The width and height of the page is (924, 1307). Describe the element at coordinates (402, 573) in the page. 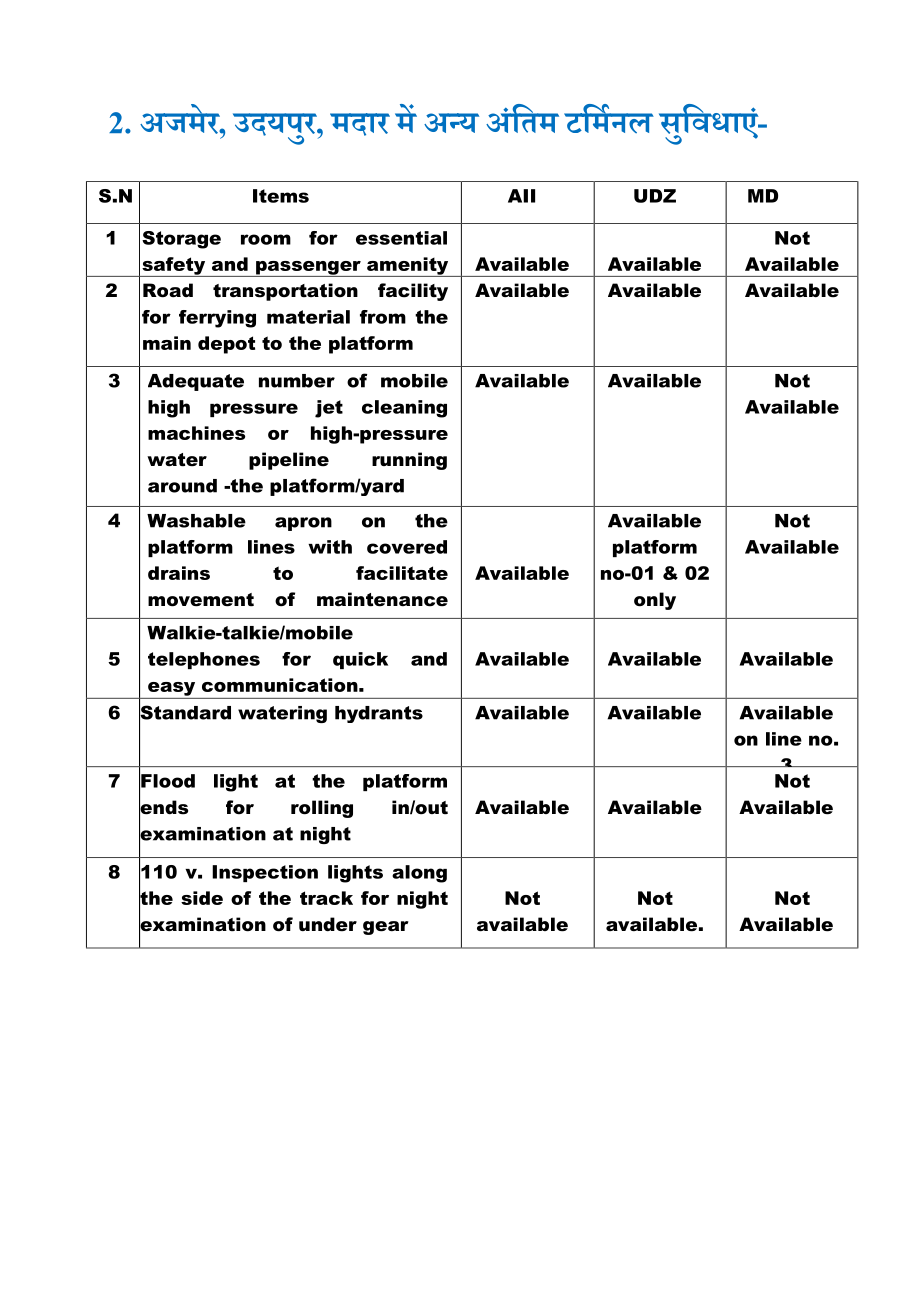

I see `facilitate` at that location.
